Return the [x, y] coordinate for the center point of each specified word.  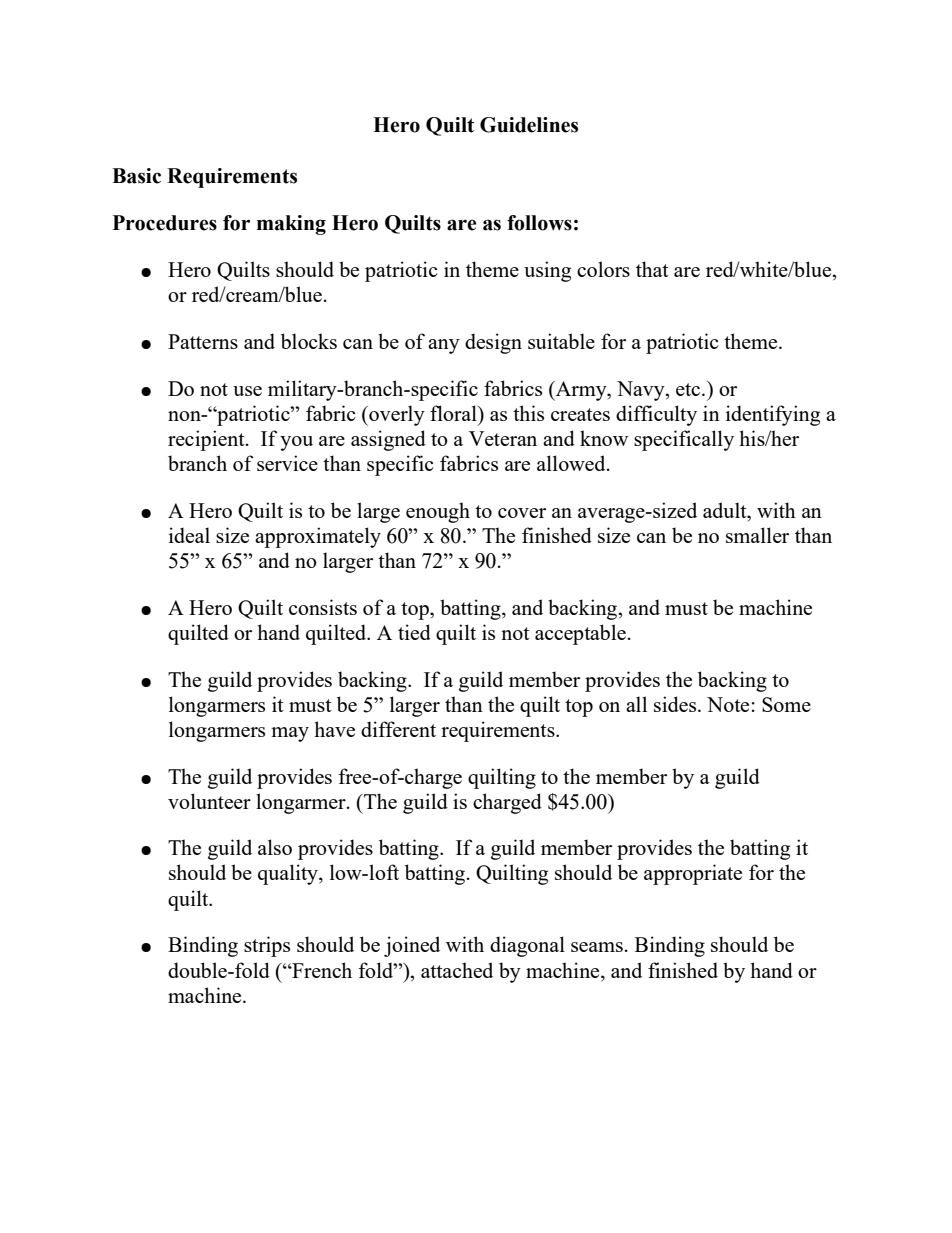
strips [267, 946]
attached [457, 970]
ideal [189, 535]
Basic [136, 176]
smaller [757, 535]
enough [438, 512]
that [652, 269]
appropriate [693, 874]
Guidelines [529, 125]
